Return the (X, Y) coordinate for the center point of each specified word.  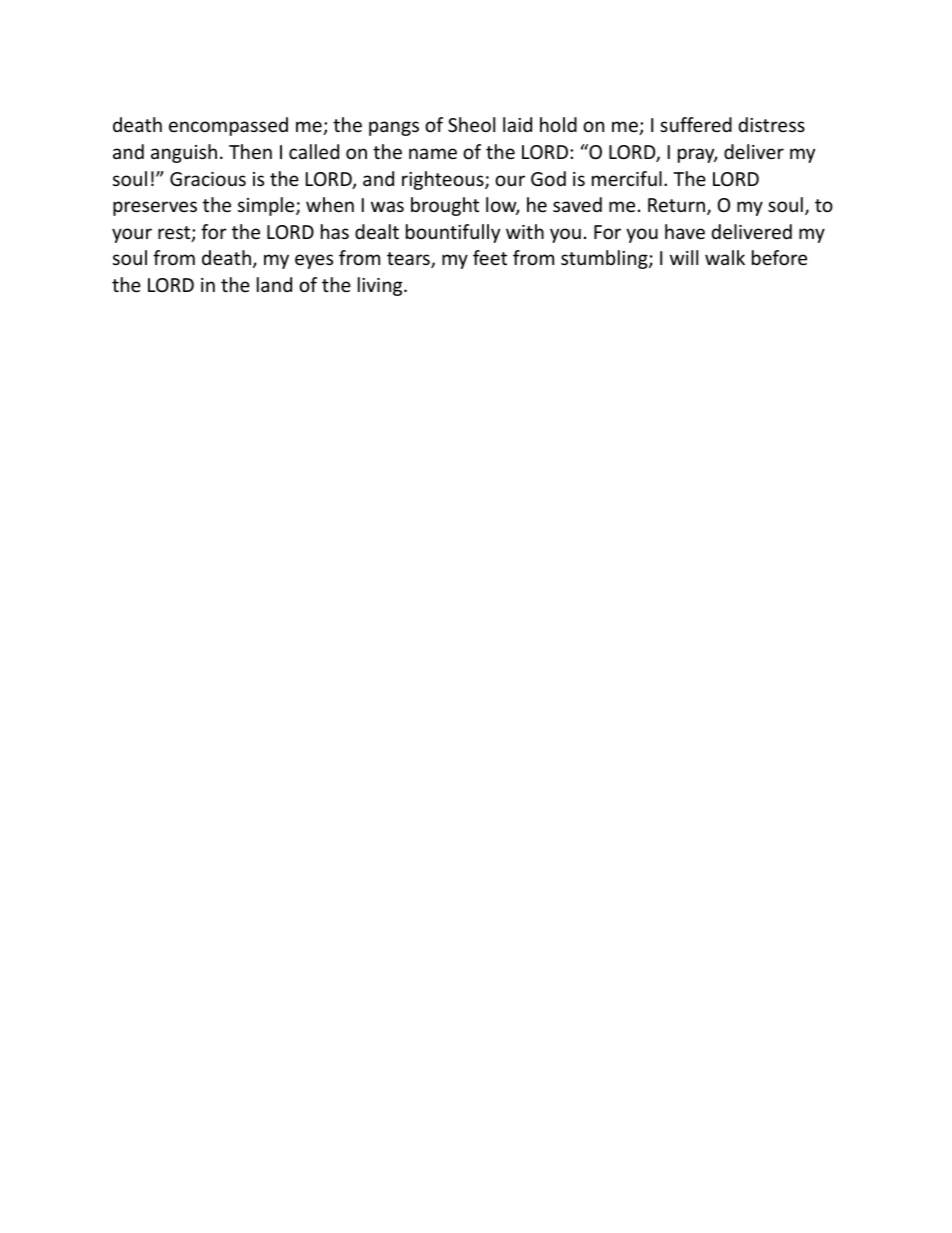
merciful (627, 178)
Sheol (471, 124)
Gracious (208, 179)
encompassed (228, 126)
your (132, 235)
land (274, 284)
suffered (696, 124)
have (685, 231)
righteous (444, 180)
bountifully (453, 233)
